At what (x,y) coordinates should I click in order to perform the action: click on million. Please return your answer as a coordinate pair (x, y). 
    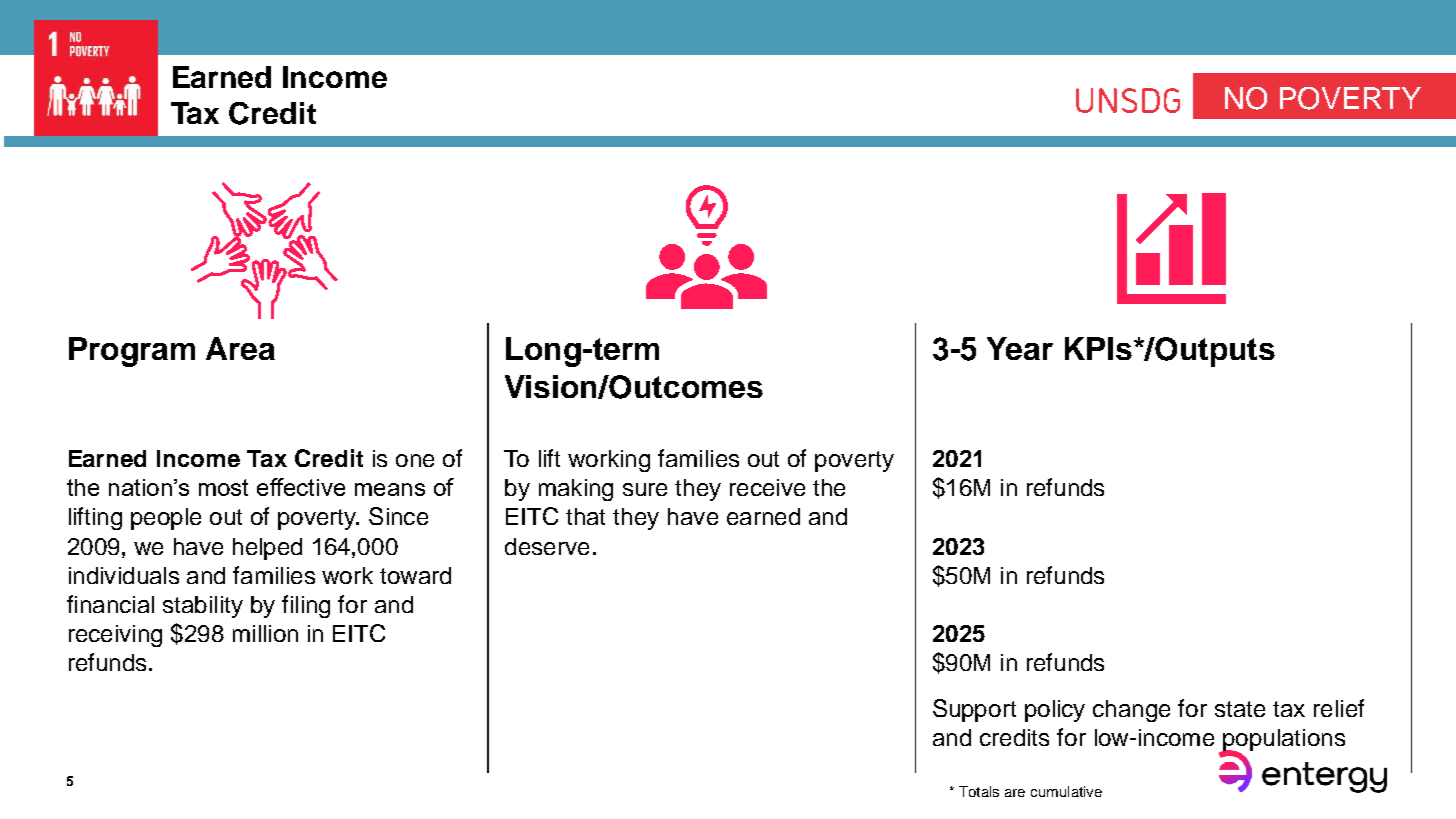
    Looking at the image, I should click on (265, 633).
